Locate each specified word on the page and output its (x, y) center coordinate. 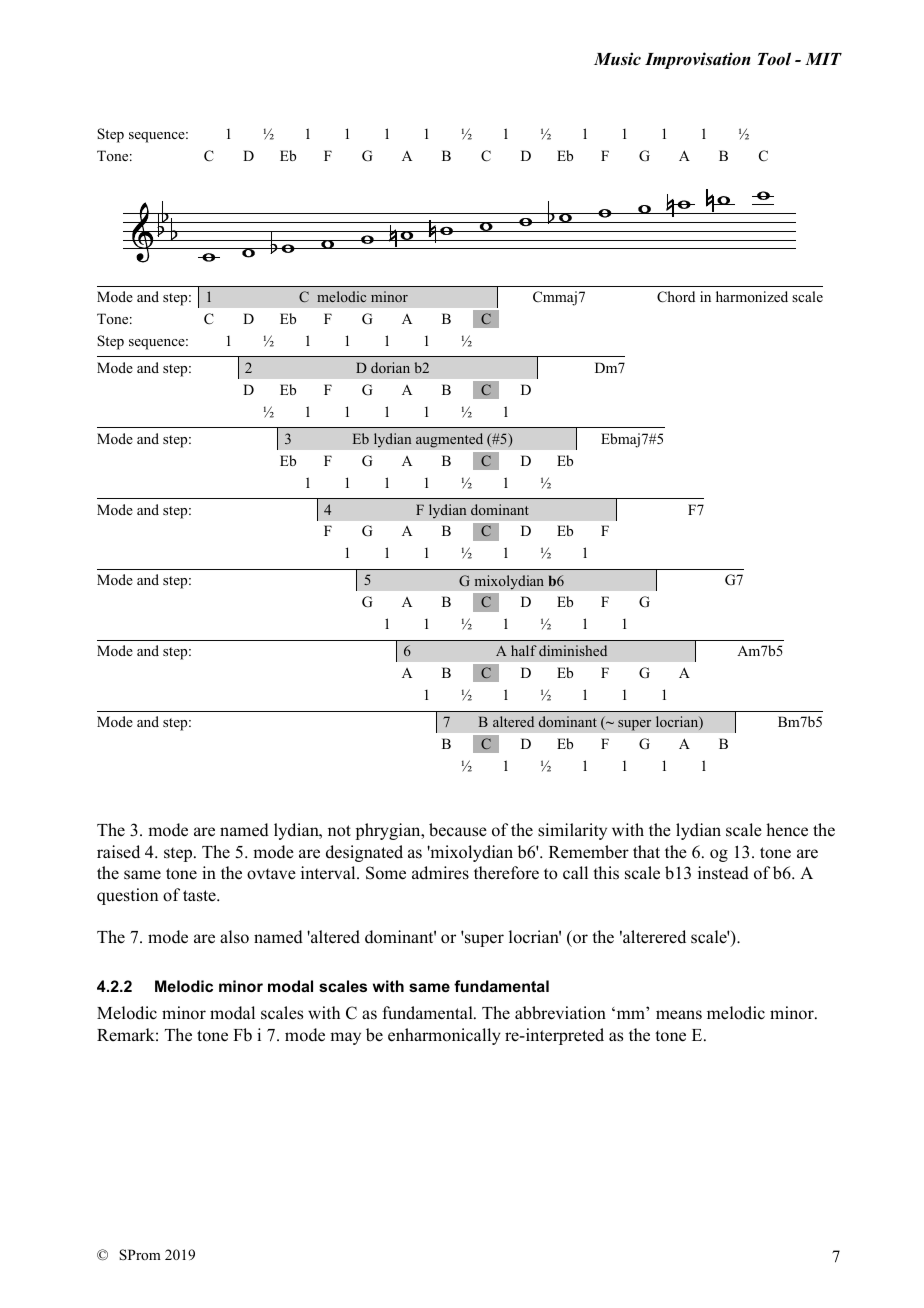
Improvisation (698, 60)
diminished (573, 650)
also (234, 937)
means (679, 1015)
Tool (774, 59)
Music (617, 59)
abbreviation (560, 1013)
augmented (449, 440)
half (524, 650)
